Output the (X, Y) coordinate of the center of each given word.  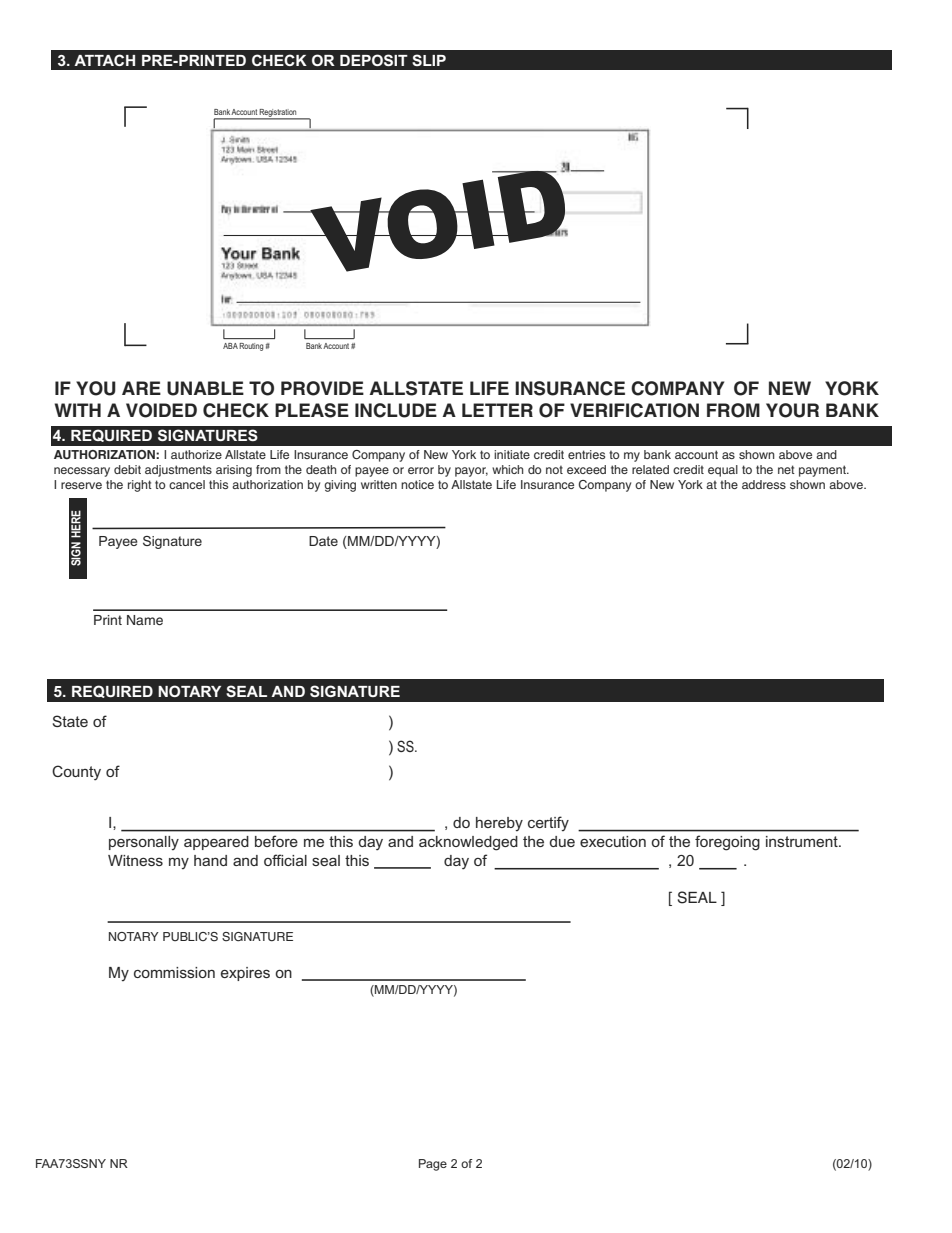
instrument (803, 841)
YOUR (792, 410)
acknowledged (468, 843)
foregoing (727, 843)
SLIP (429, 60)
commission (174, 972)
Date (323, 541)
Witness (135, 860)
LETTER (497, 410)
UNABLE (205, 388)
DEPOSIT (374, 60)
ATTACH (104, 60)
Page (433, 1165)
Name (145, 620)
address (764, 484)
